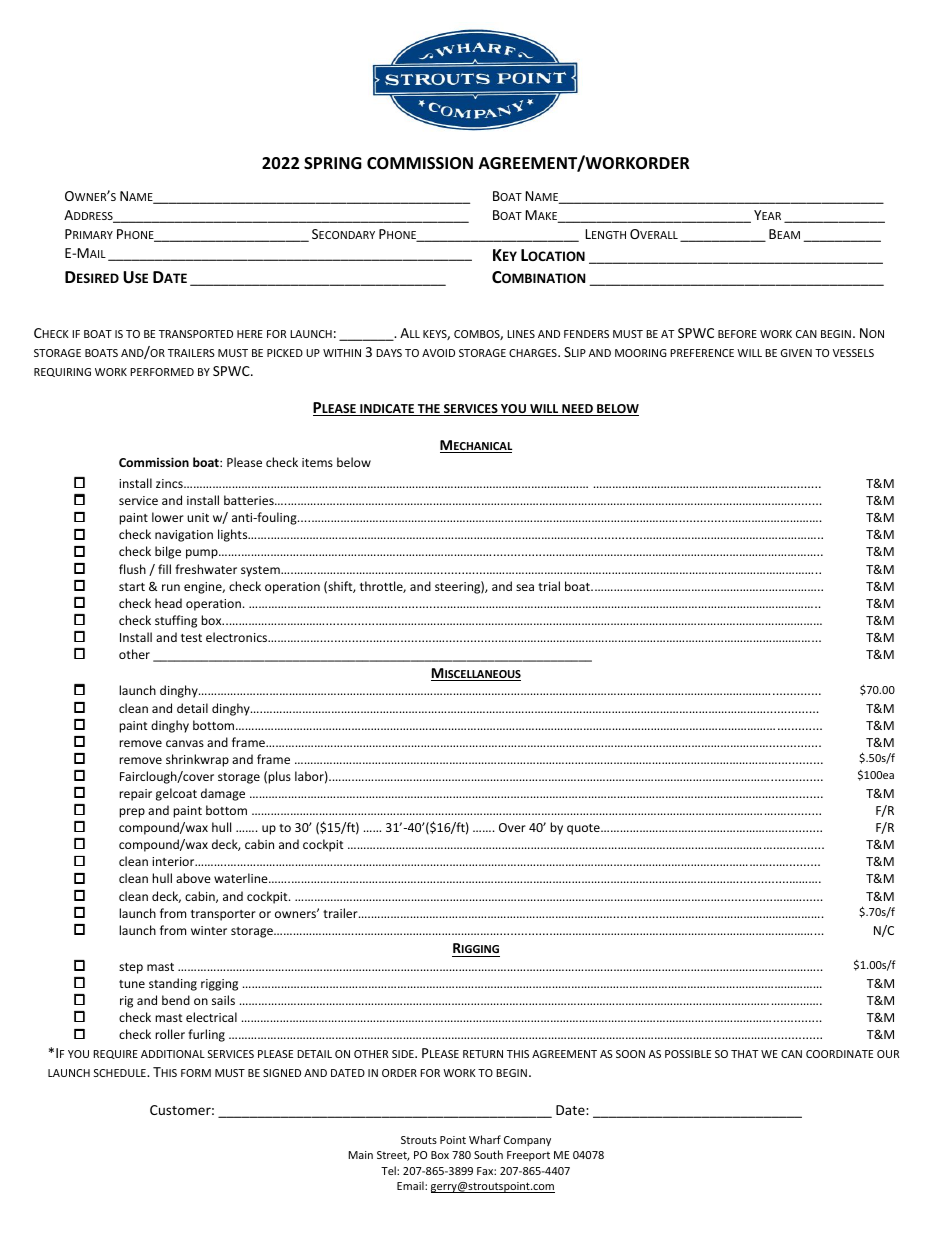 This document has height=1233, width=952. I want to click on SPRING, so click(333, 163).
